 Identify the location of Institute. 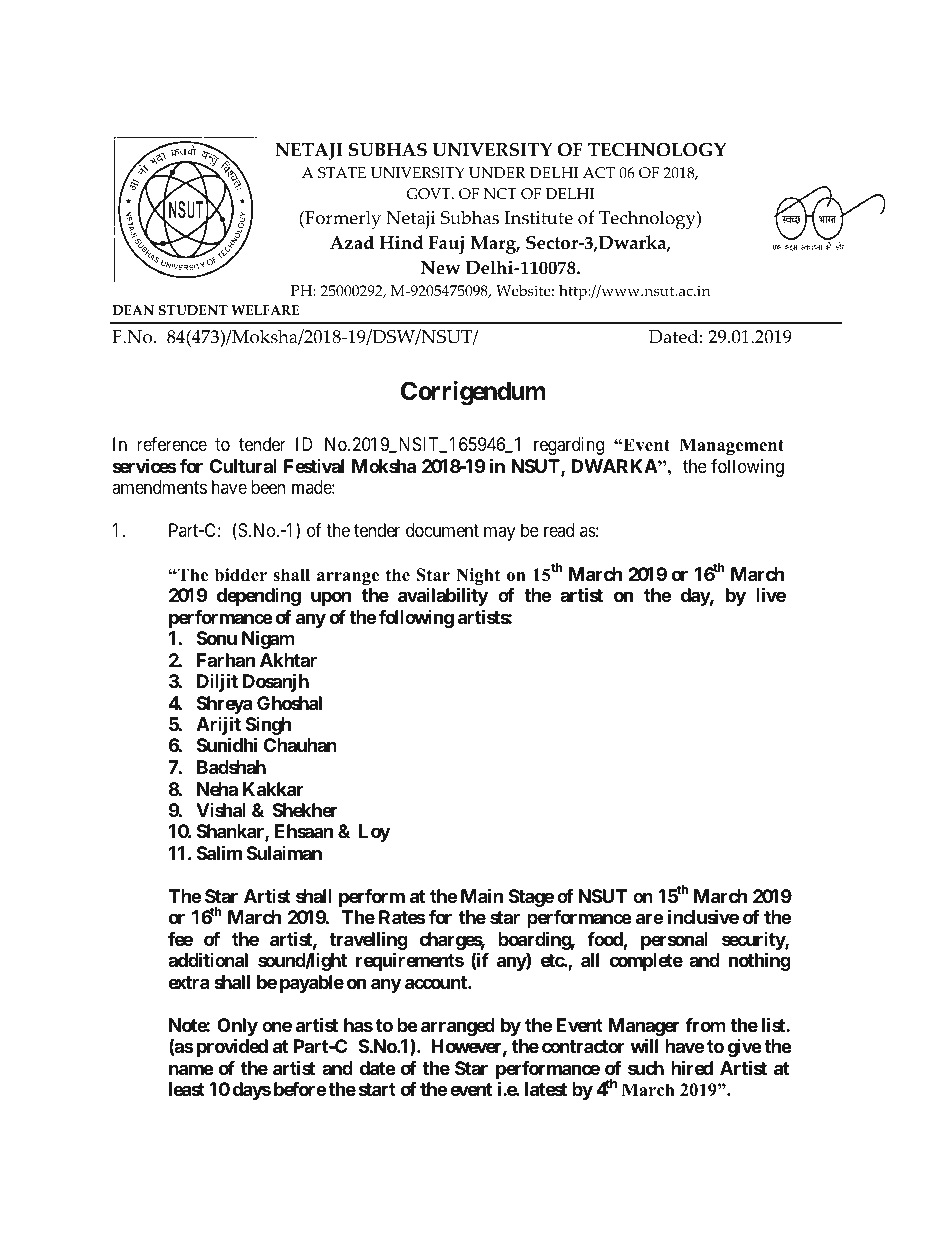
(539, 218).
